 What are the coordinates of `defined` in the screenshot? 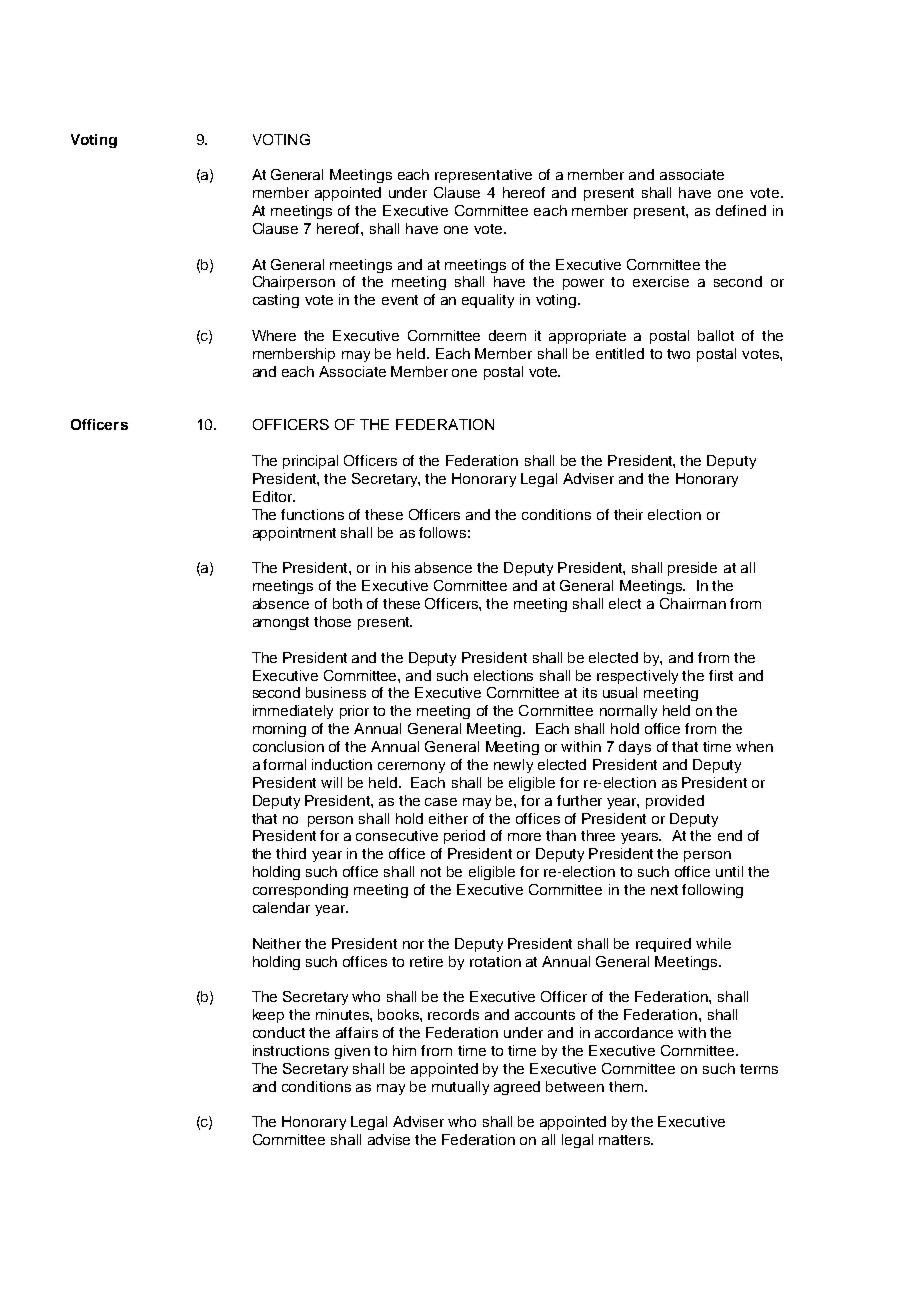 It's located at (741, 210).
